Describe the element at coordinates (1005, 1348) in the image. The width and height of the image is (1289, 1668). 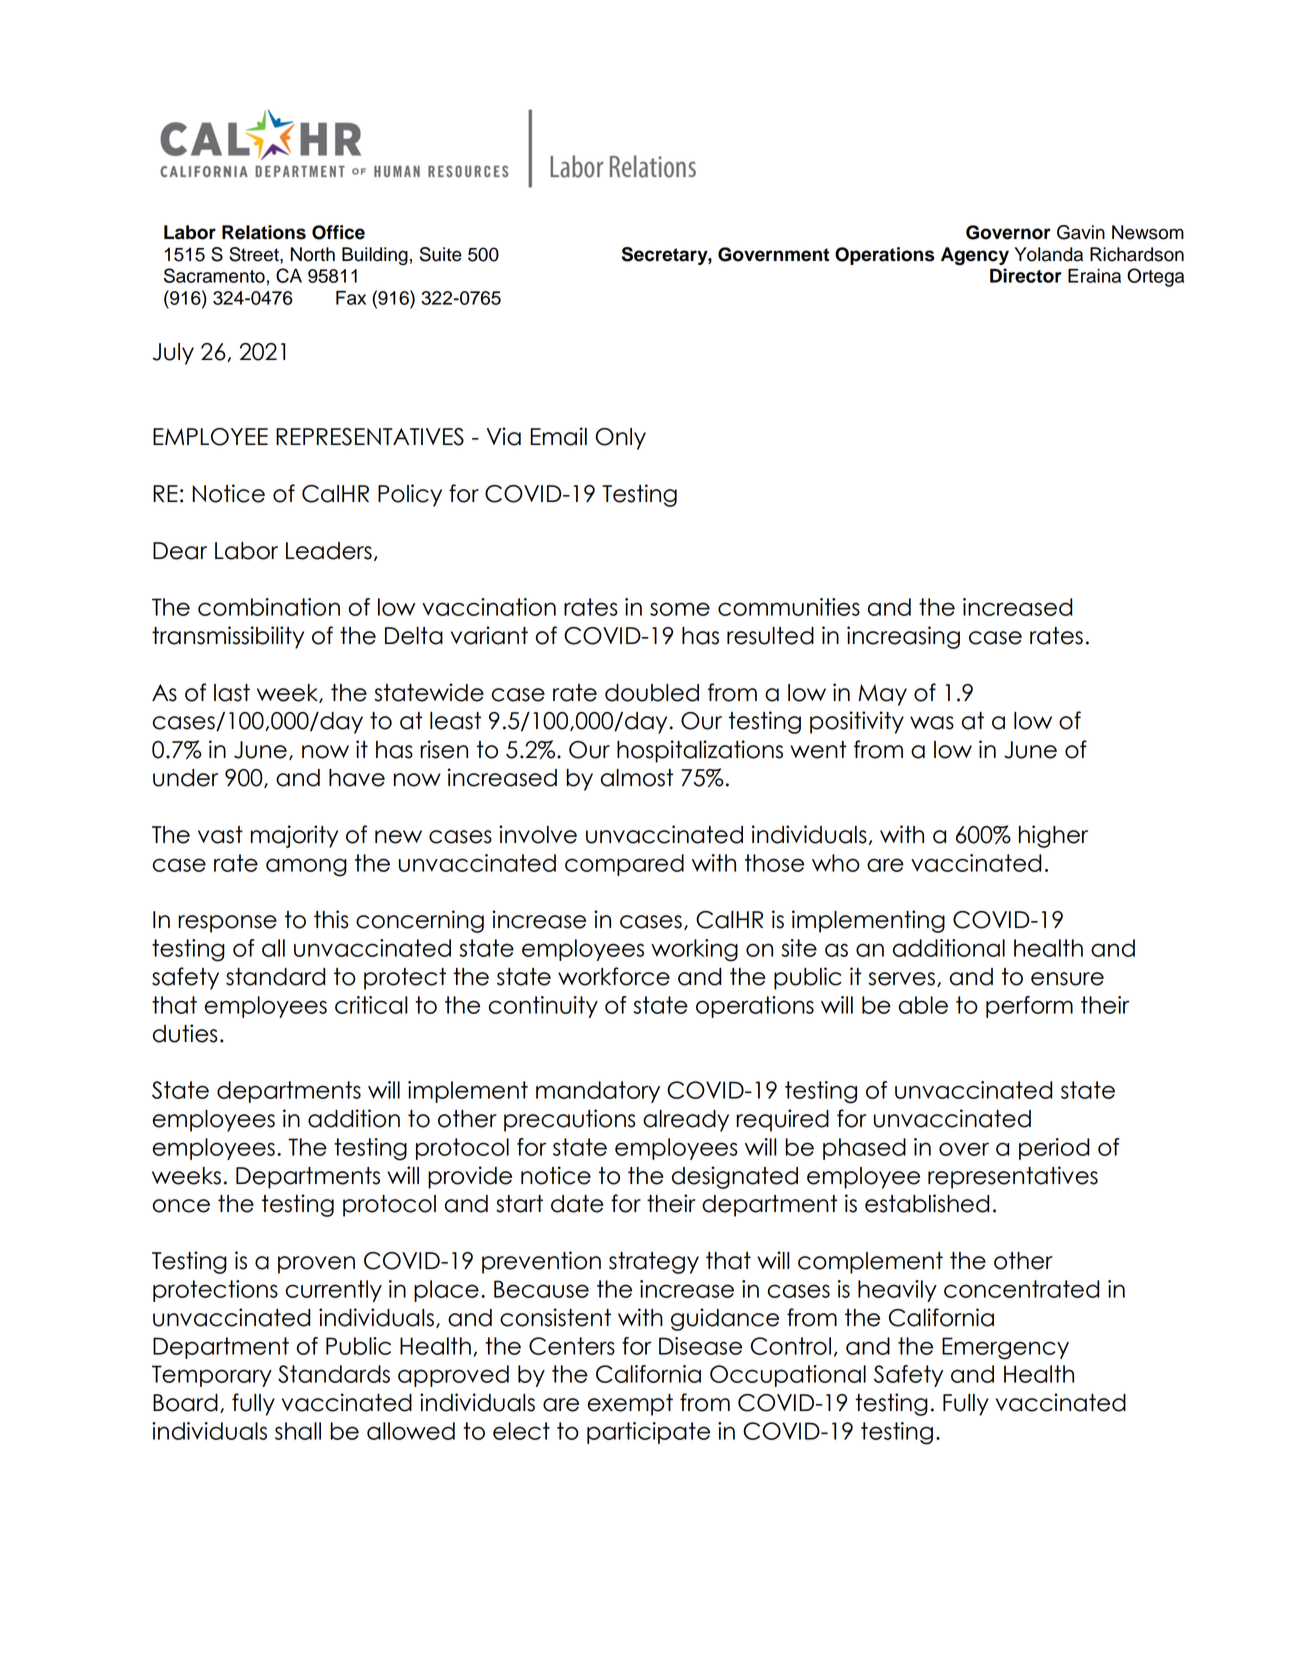
I see `Emergency` at that location.
